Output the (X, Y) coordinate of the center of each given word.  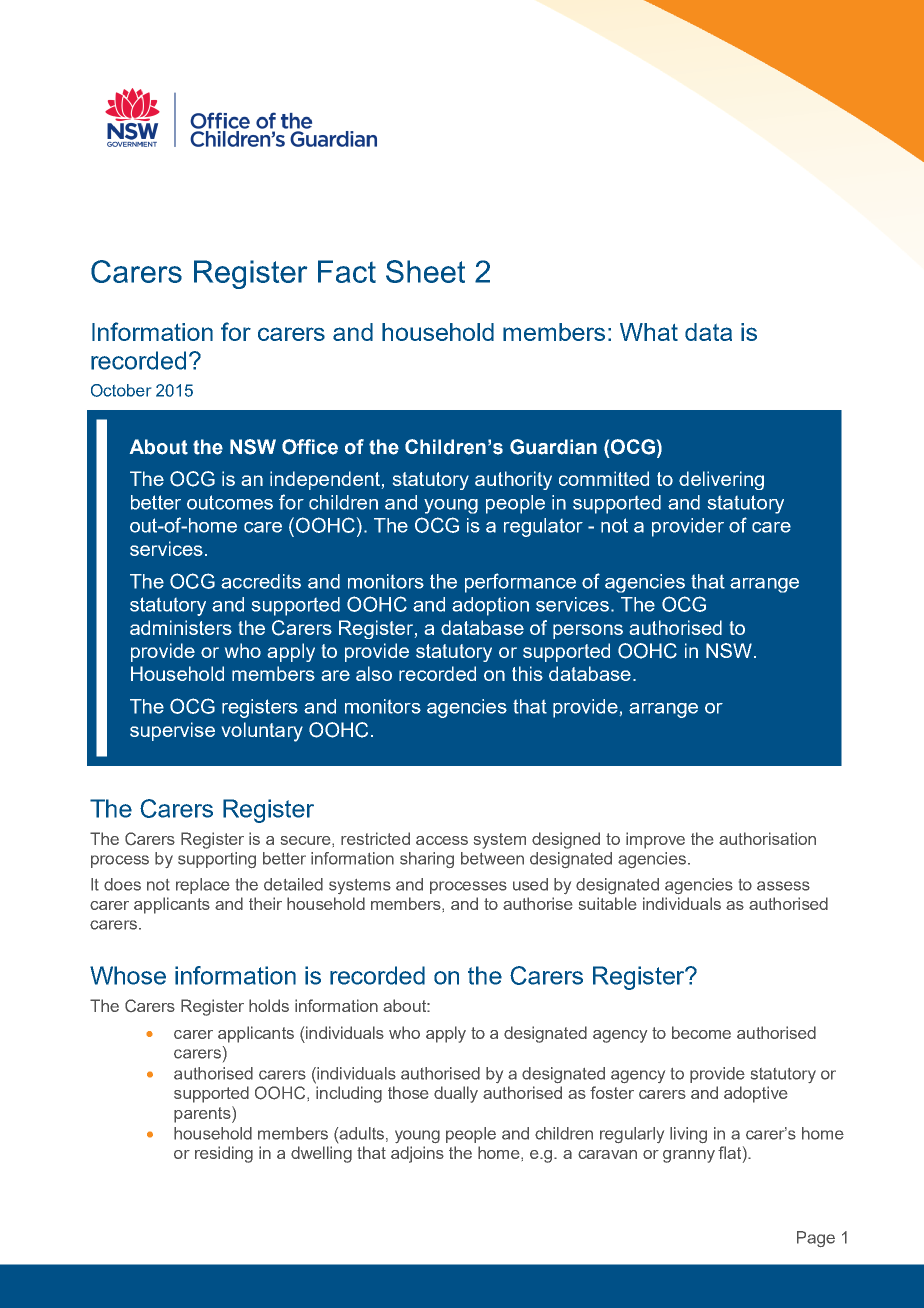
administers (181, 627)
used (530, 884)
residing (224, 1154)
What (649, 332)
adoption (490, 606)
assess (783, 886)
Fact (347, 271)
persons (588, 631)
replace (203, 886)
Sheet (425, 271)
